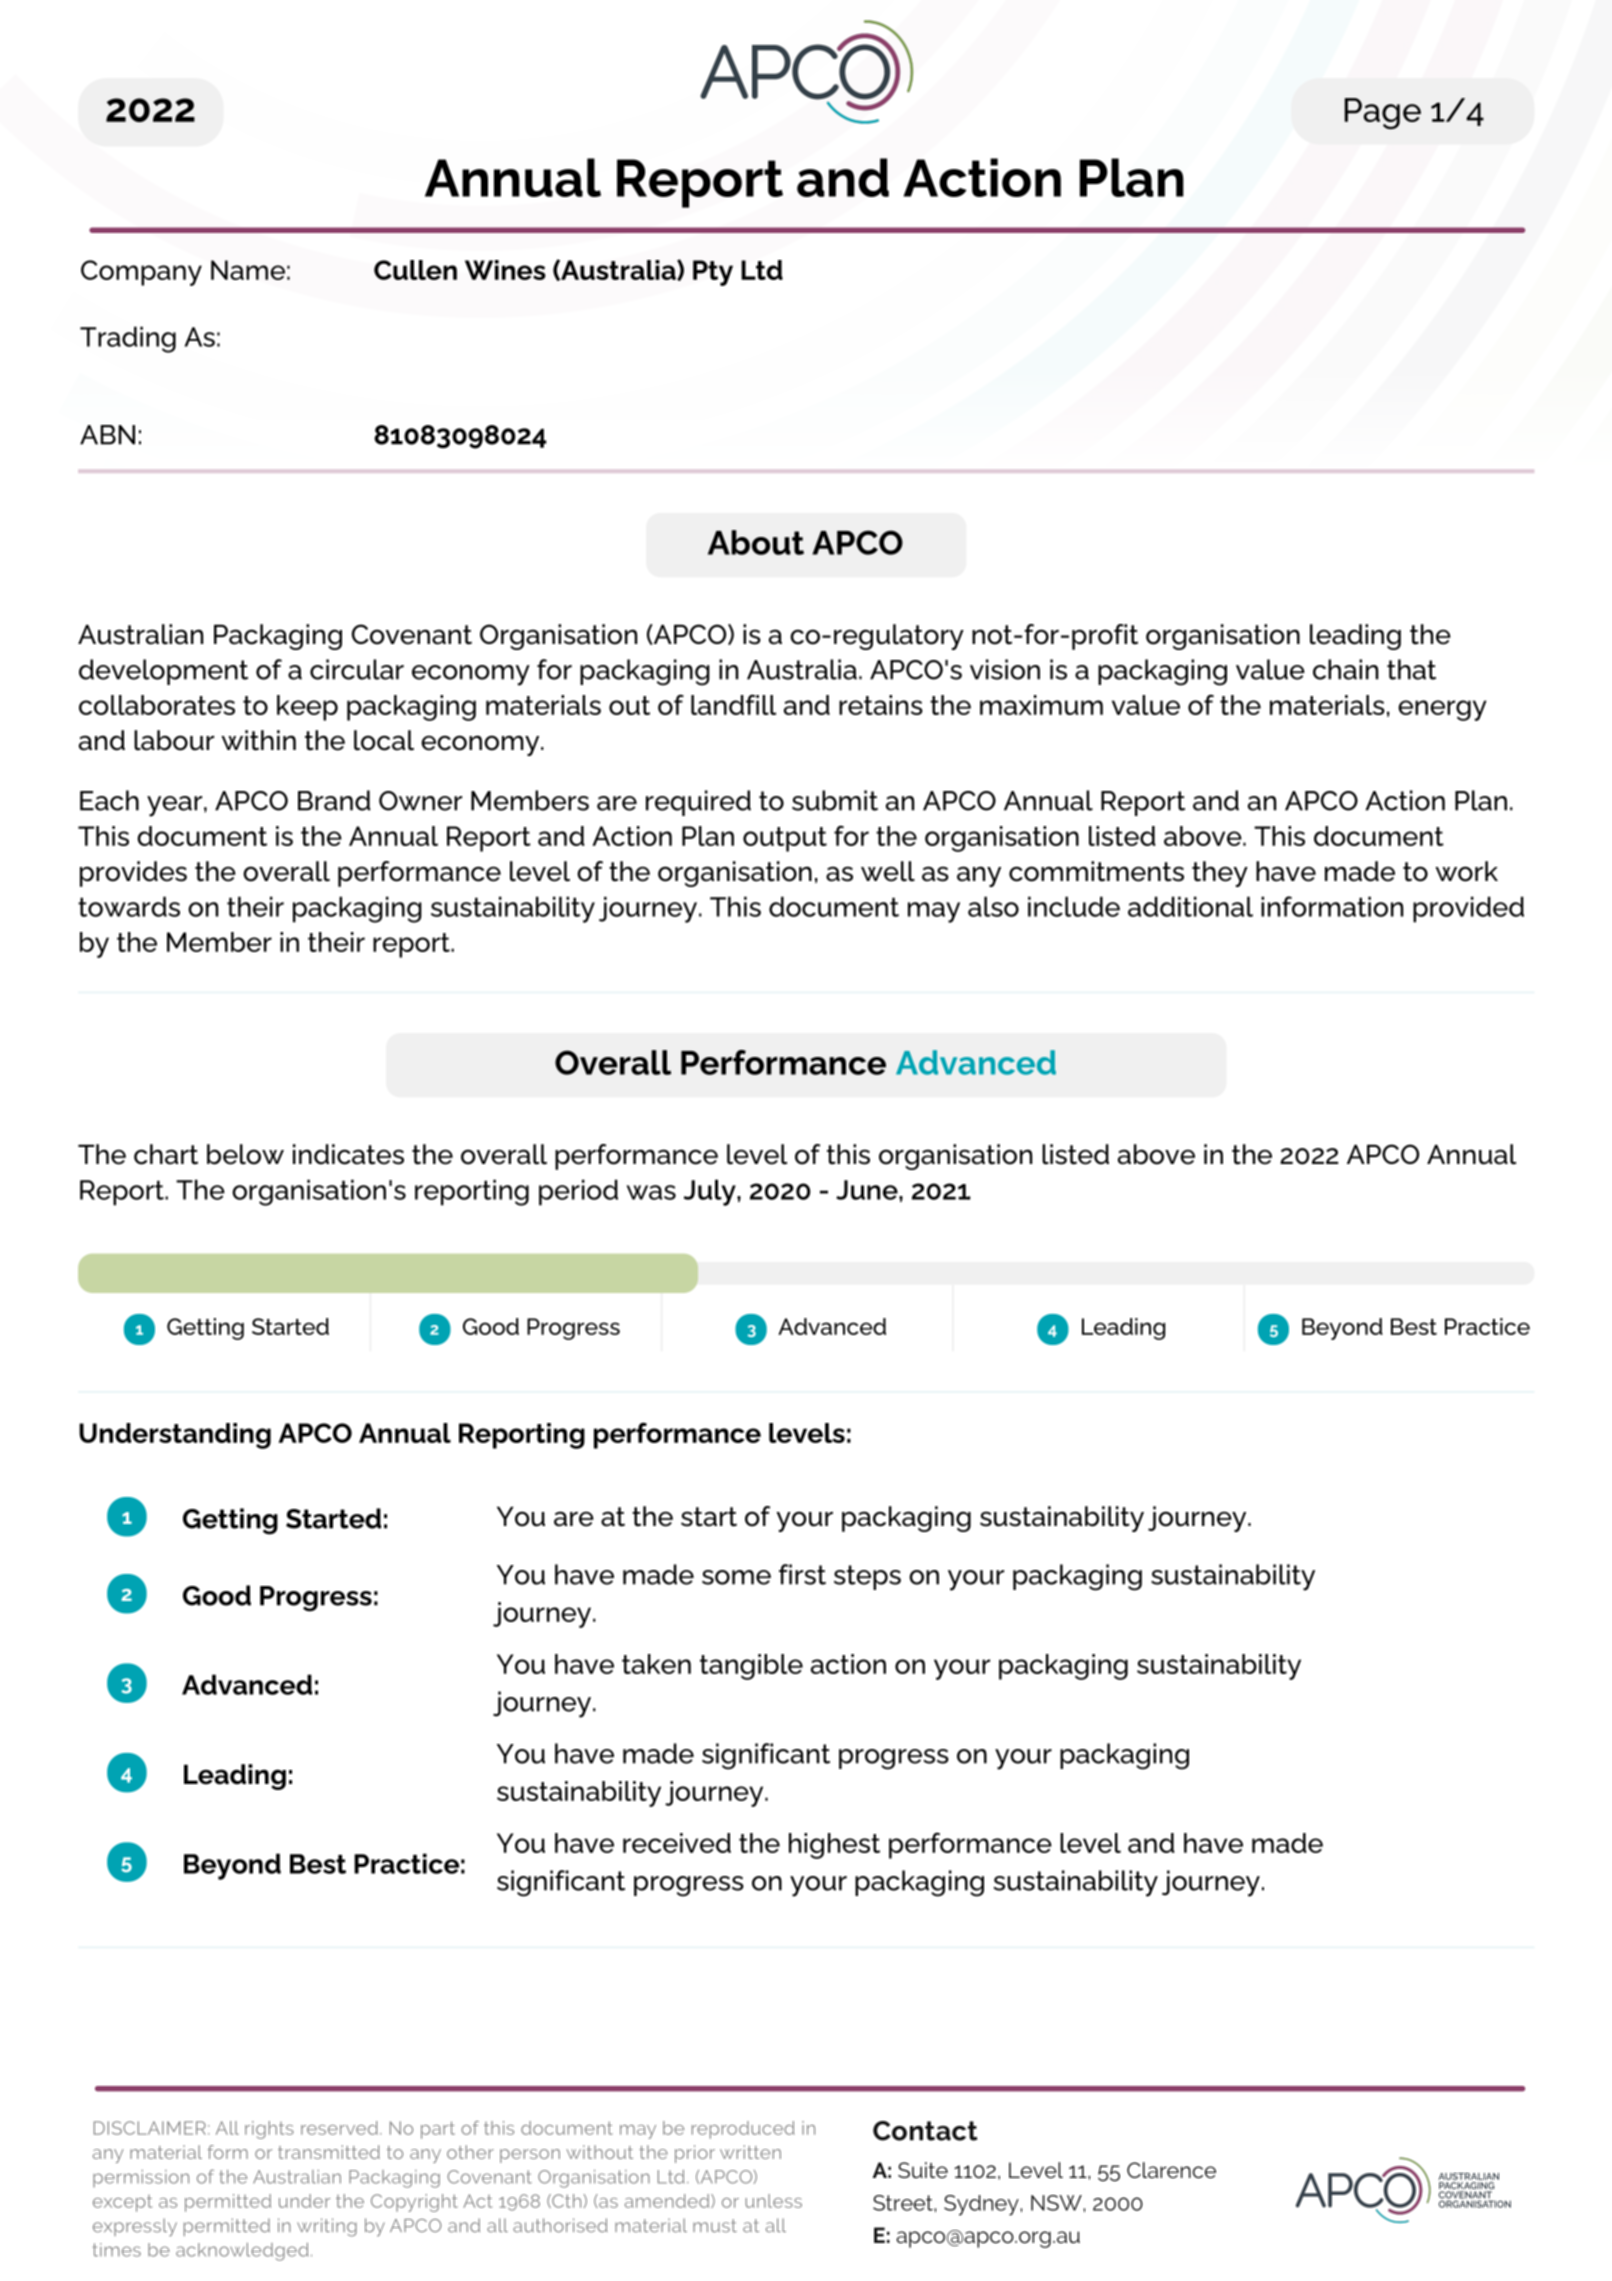  What do you see at coordinates (751, 1667) in the image?
I see `tangible` at bounding box center [751, 1667].
